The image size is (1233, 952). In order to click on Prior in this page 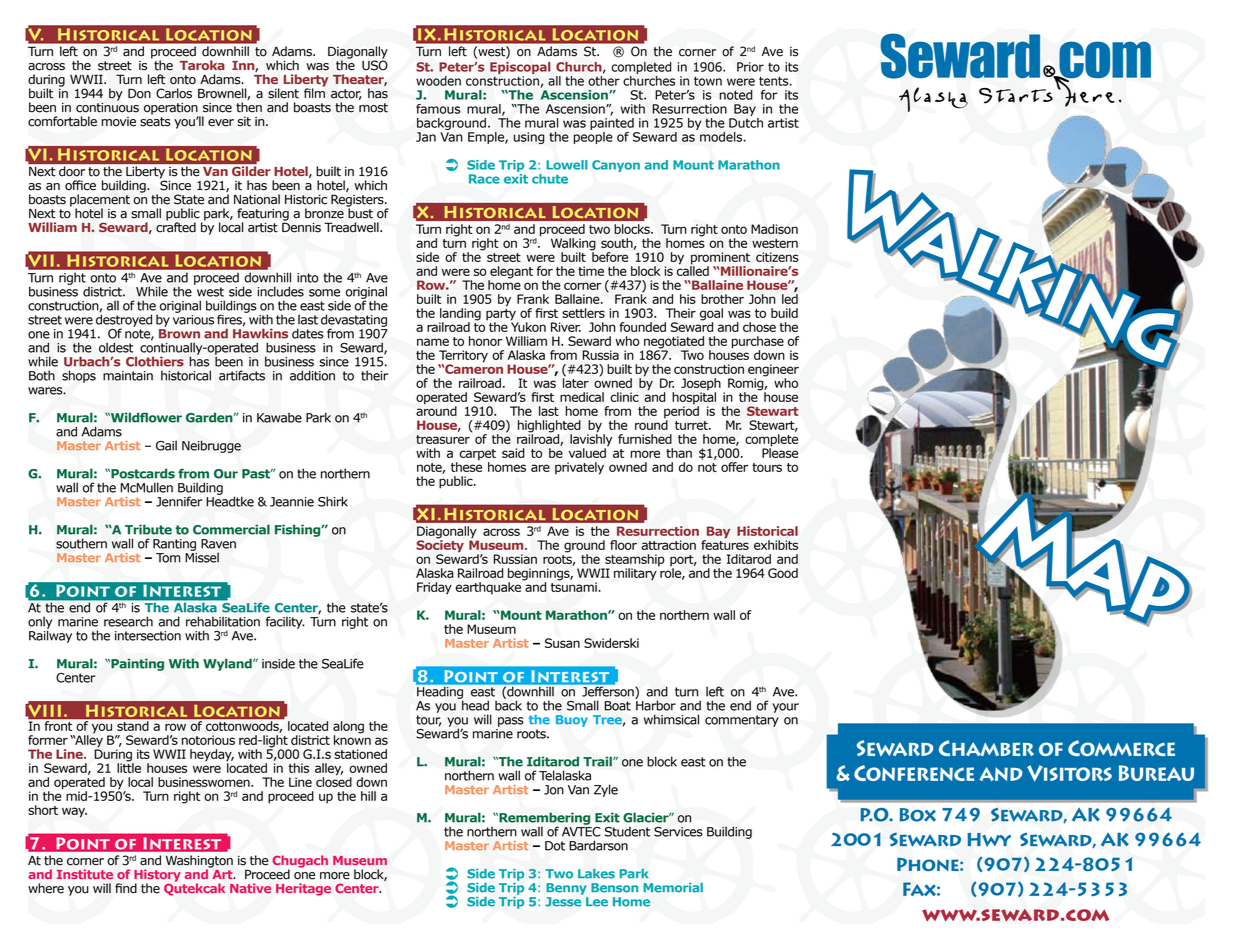, I will do `click(750, 67)`.
